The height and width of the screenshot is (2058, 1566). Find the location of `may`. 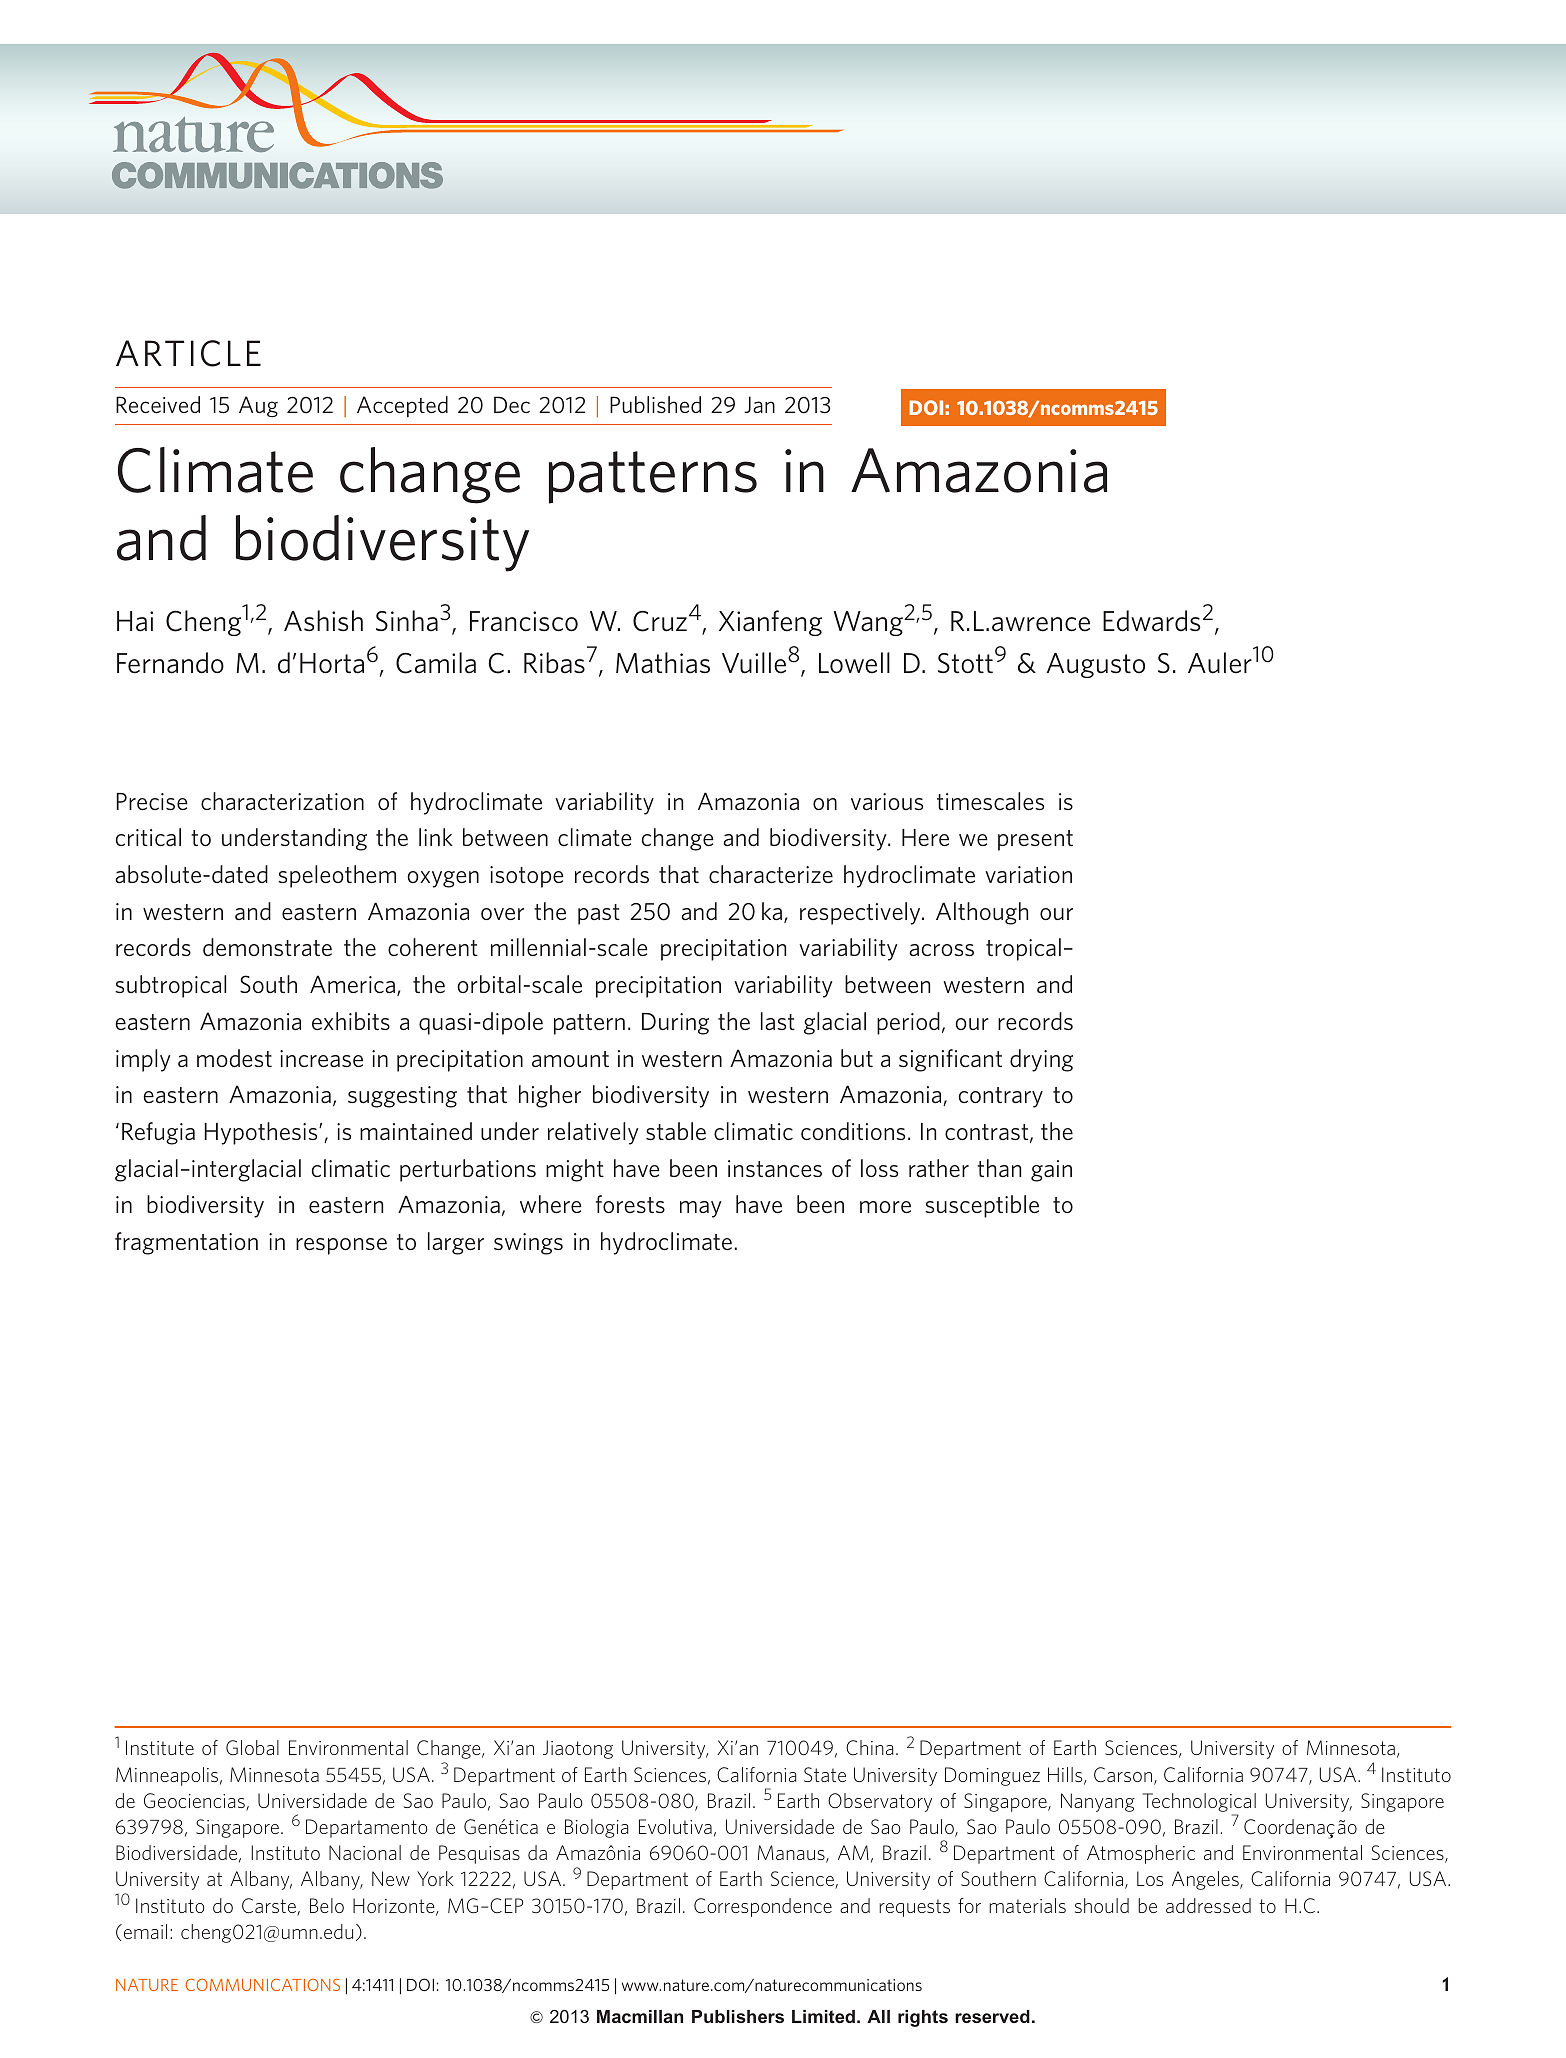

may is located at coordinates (701, 1209).
